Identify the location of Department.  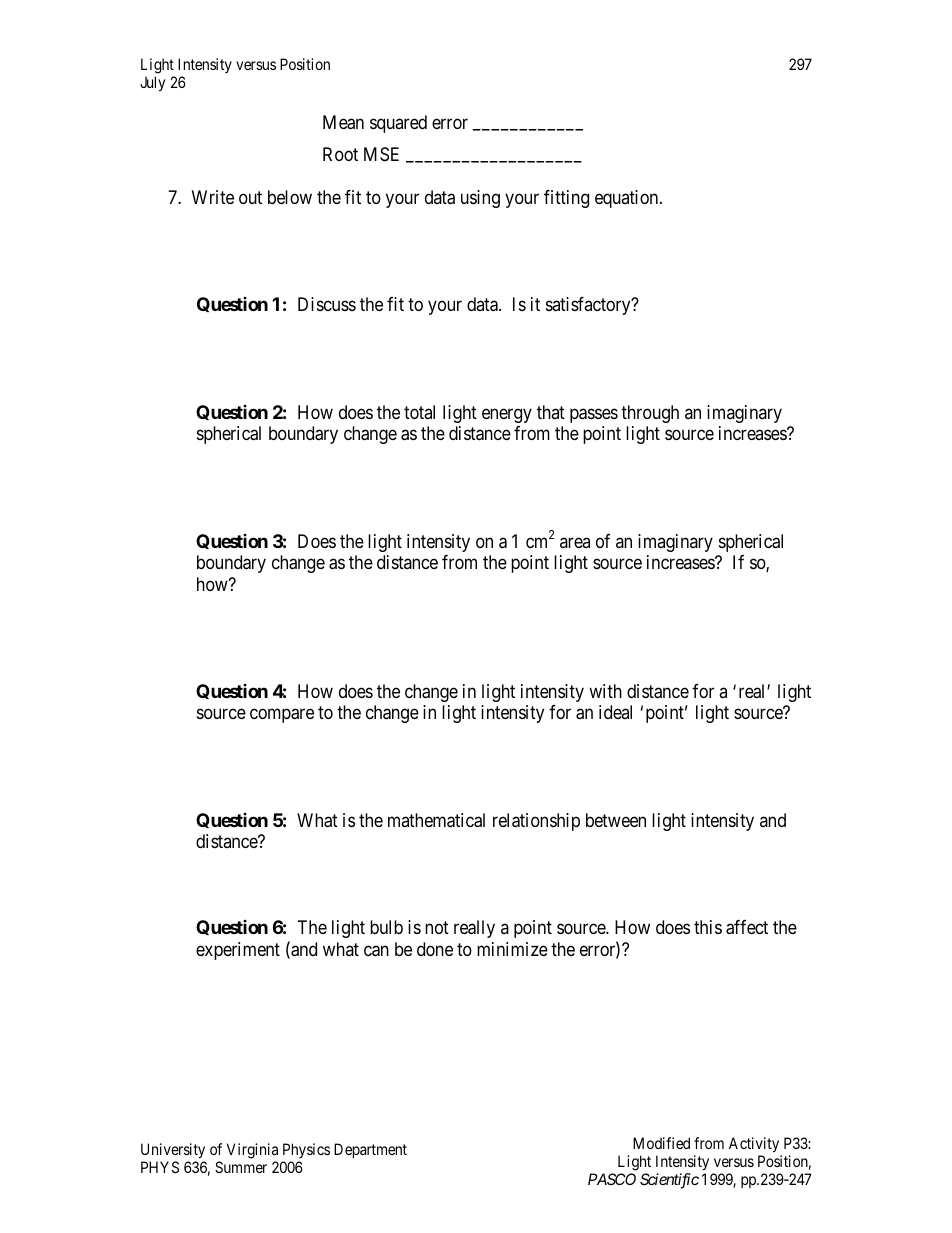
(370, 1150).
